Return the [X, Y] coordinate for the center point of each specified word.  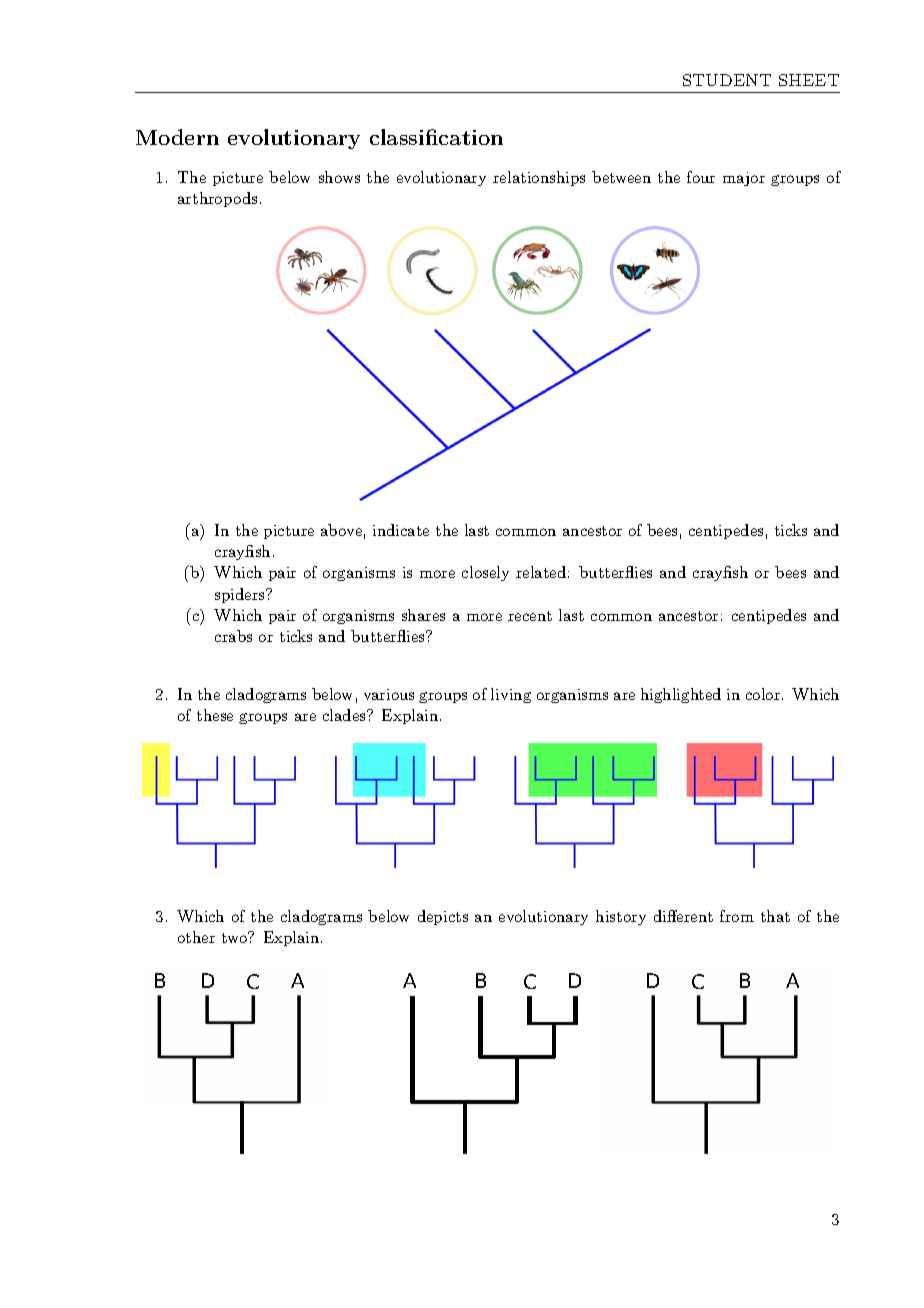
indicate [401, 530]
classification [436, 137]
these [215, 715]
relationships [539, 178]
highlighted [681, 695]
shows [339, 177]
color [763, 694]
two [236, 937]
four [701, 177]
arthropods [217, 199]
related [541, 572]
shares [423, 615]
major [744, 179]
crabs [233, 636]
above [341, 530]
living [511, 695]
